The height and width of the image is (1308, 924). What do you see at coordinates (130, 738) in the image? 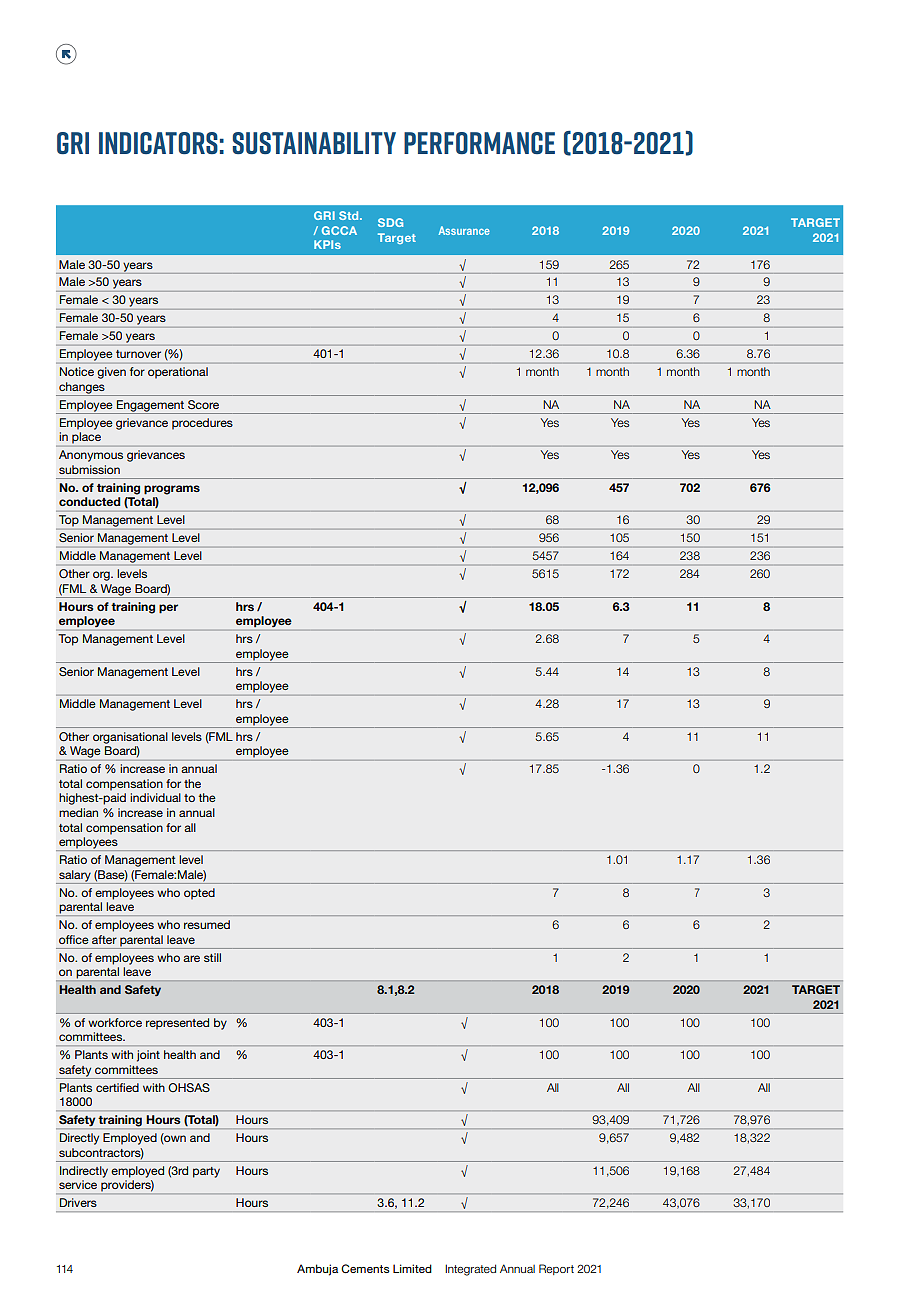
I see `organisational` at bounding box center [130, 738].
